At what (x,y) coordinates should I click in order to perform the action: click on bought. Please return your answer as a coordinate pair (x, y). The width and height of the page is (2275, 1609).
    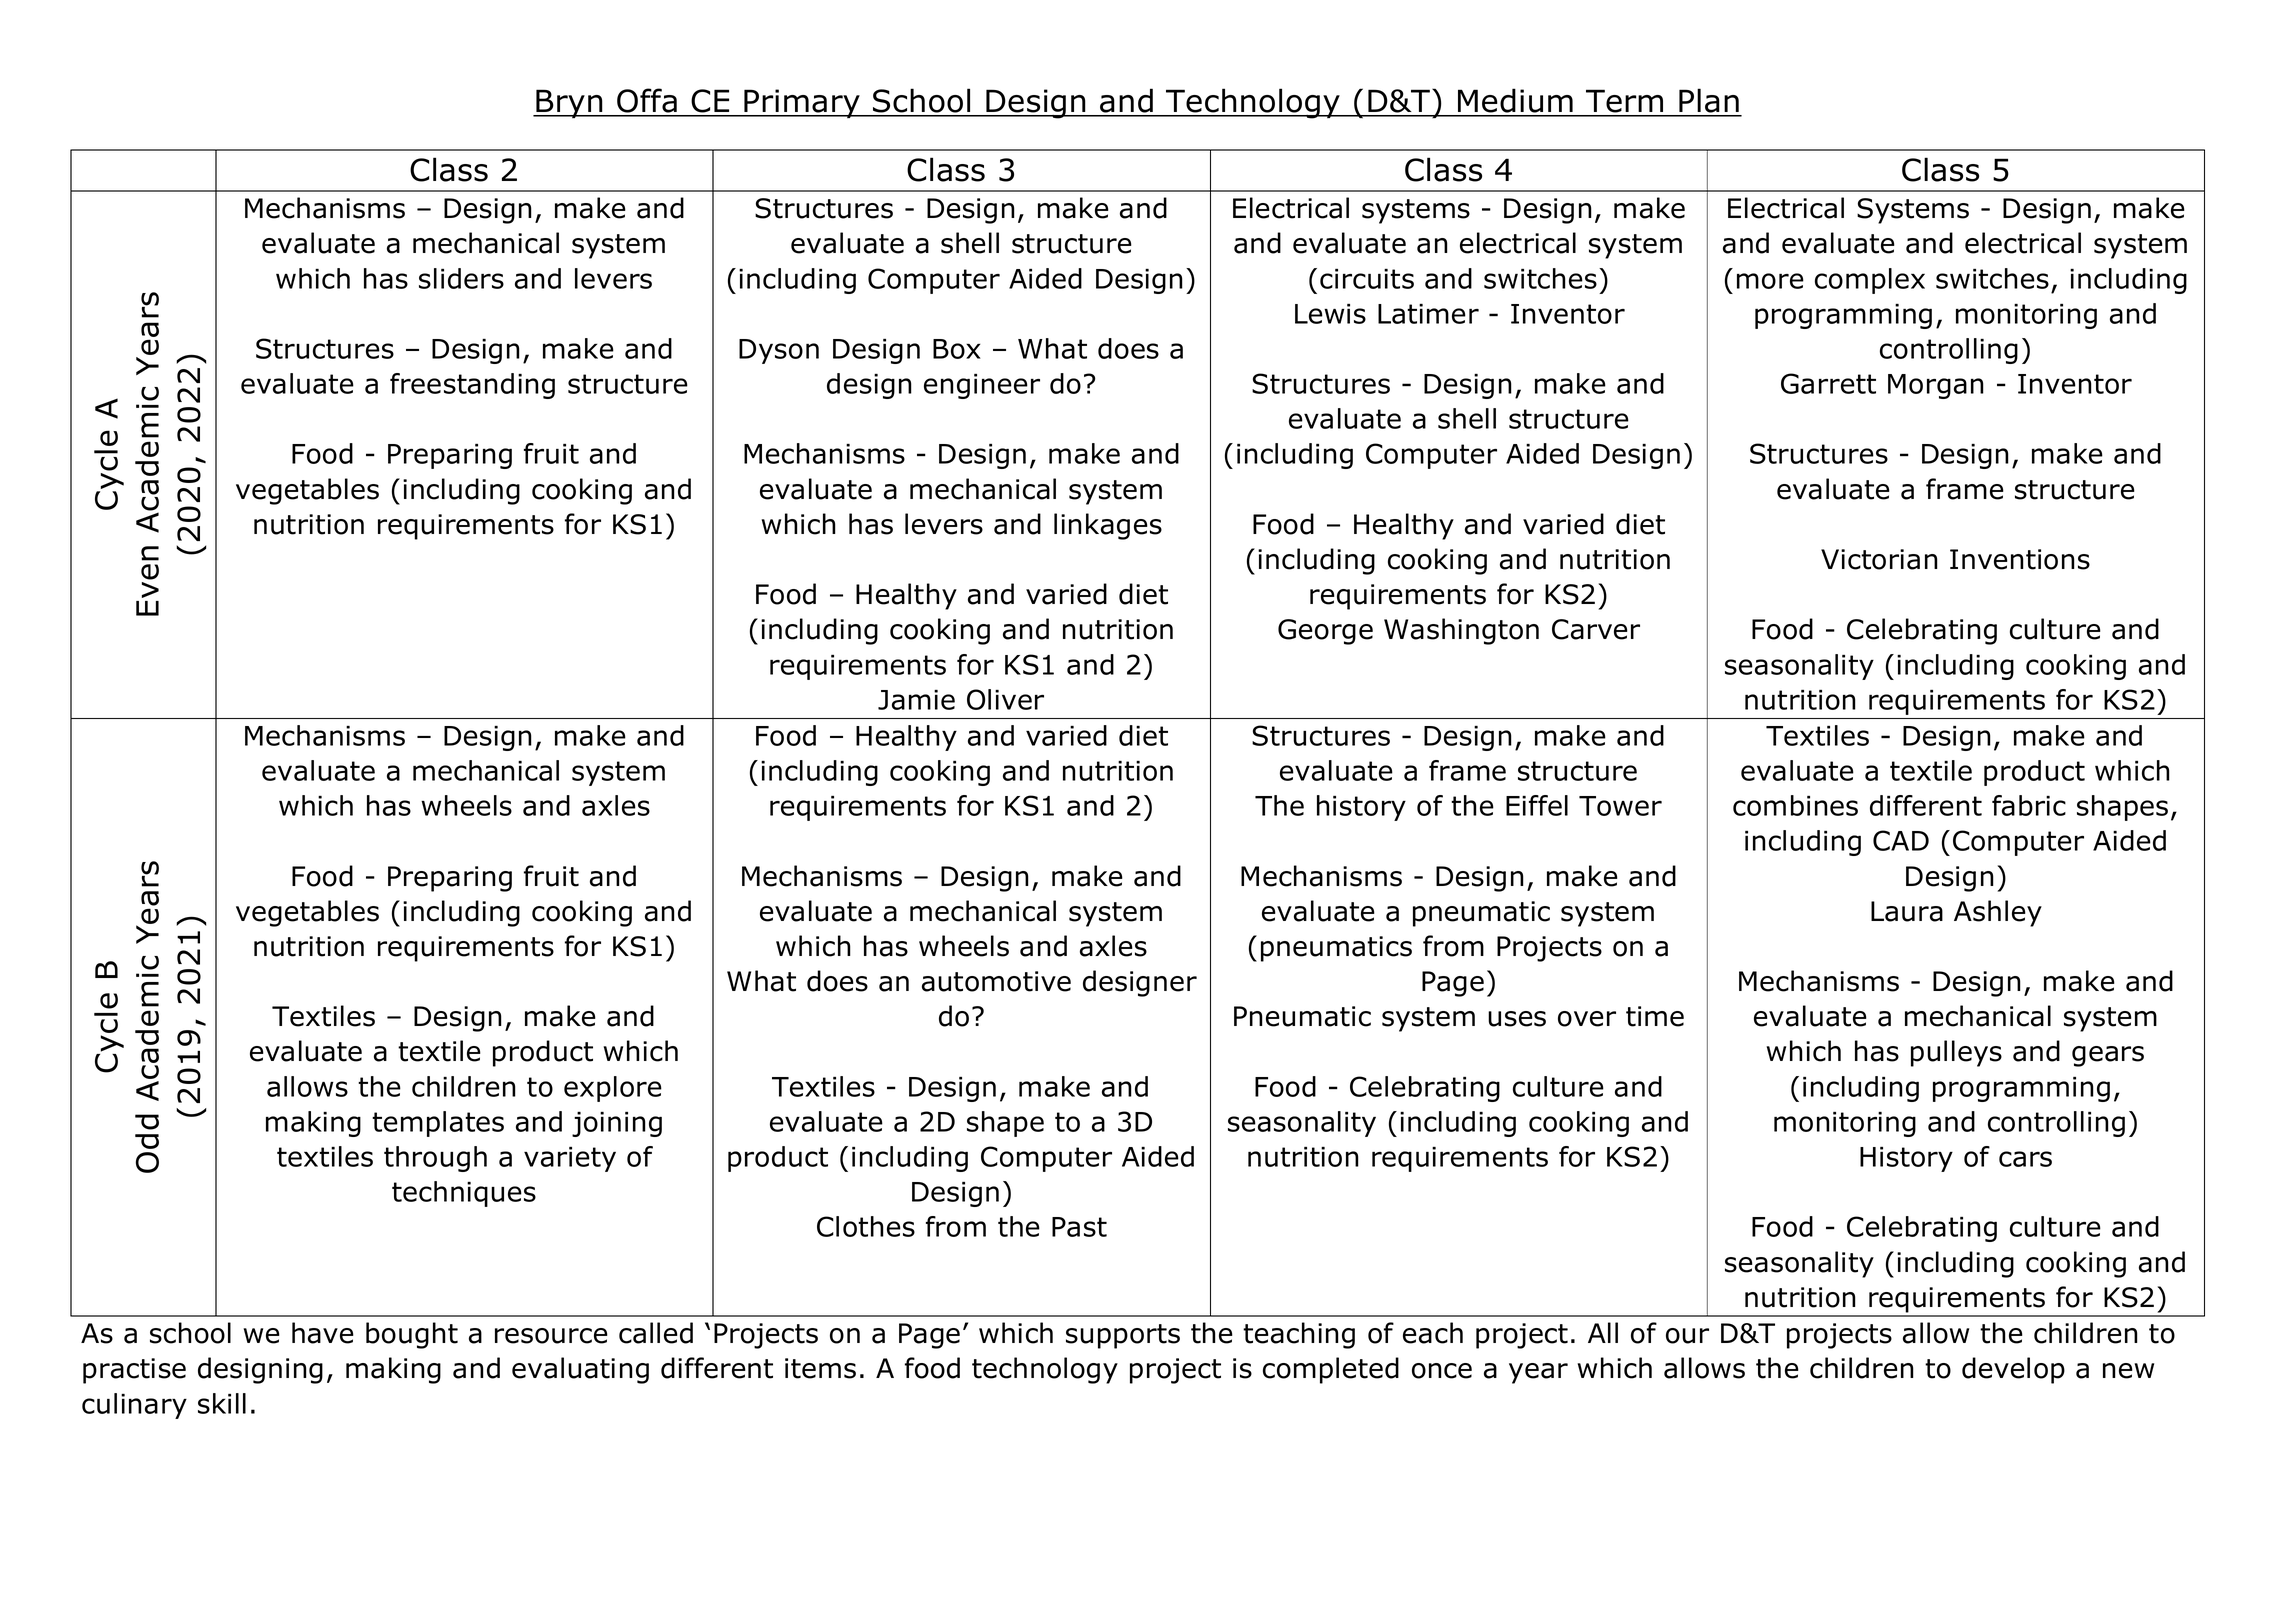
    Looking at the image, I should click on (412, 1335).
